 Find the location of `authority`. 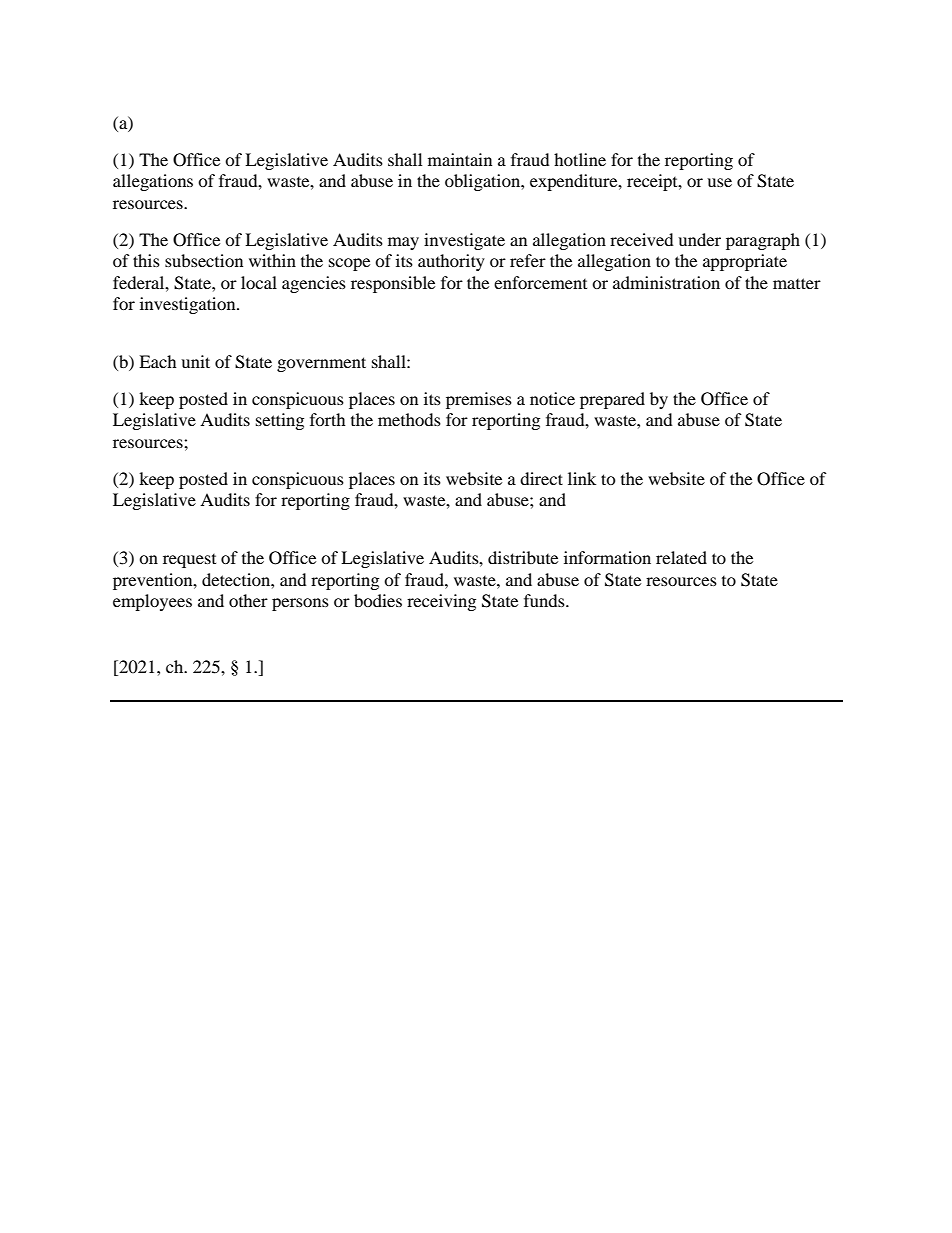

authority is located at coordinates (451, 262).
